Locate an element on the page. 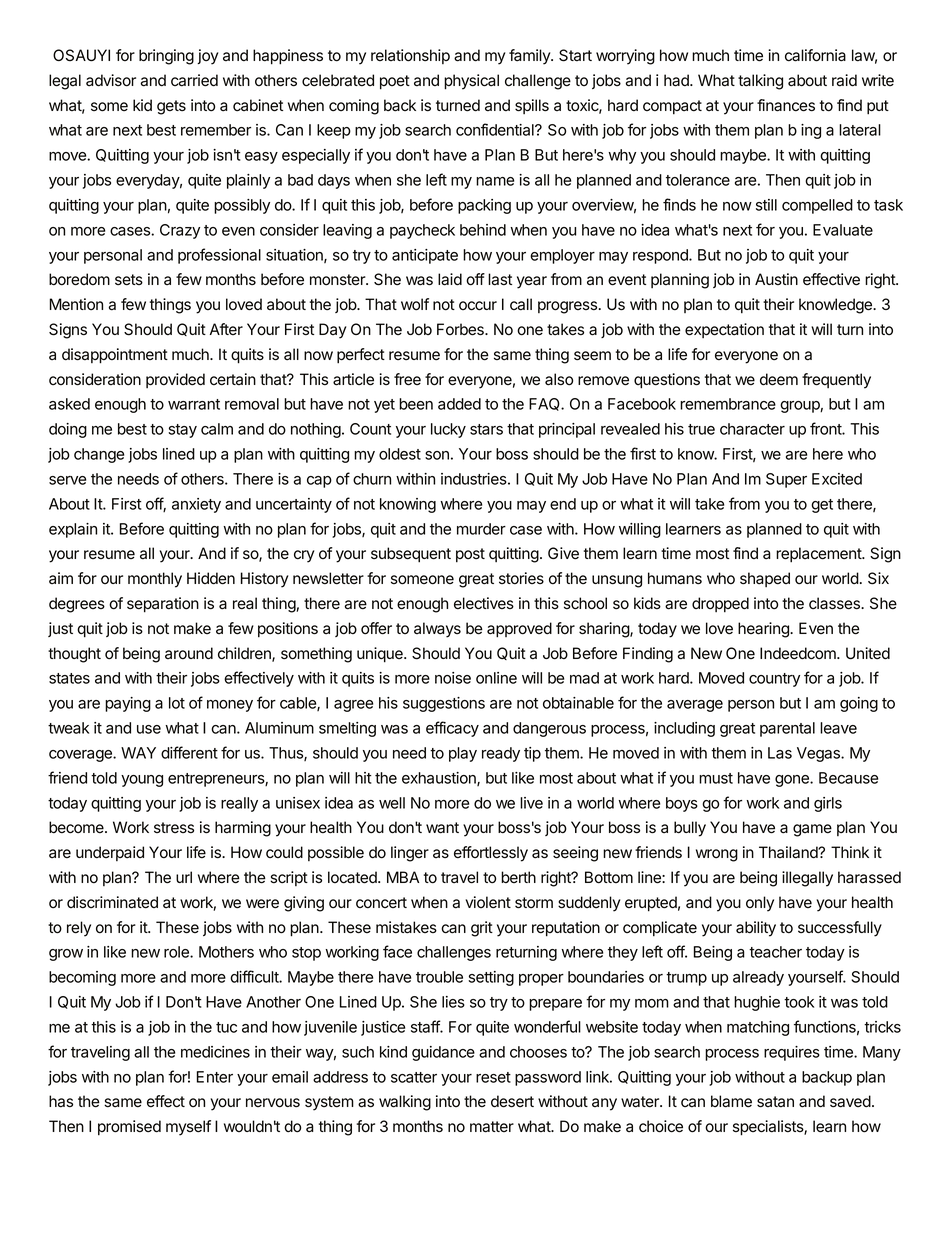 This image has width=952, height=1233. gets is located at coordinates (171, 107).
